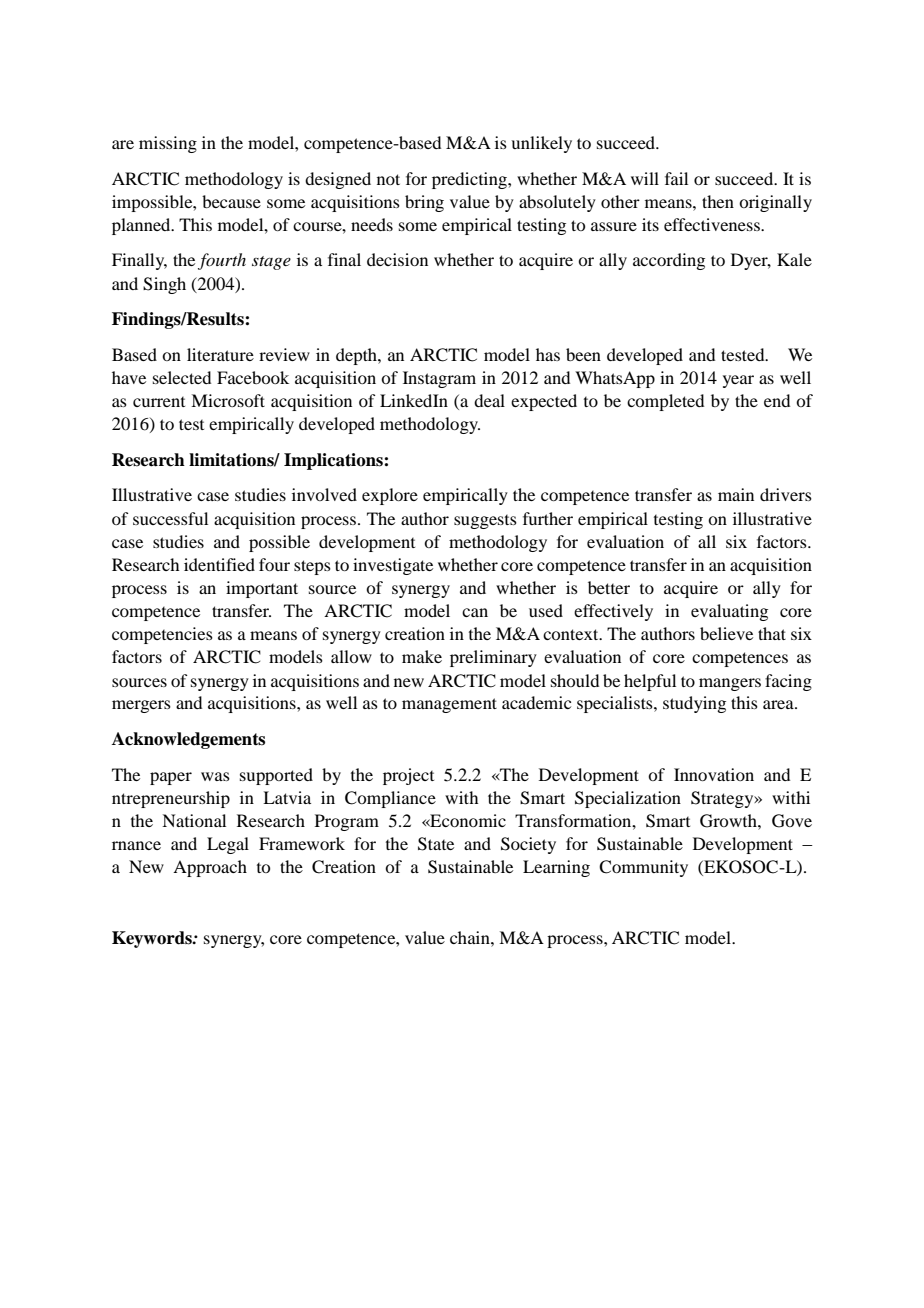 This screenshot has width=924, height=1308. I want to click on successful, so click(170, 518).
